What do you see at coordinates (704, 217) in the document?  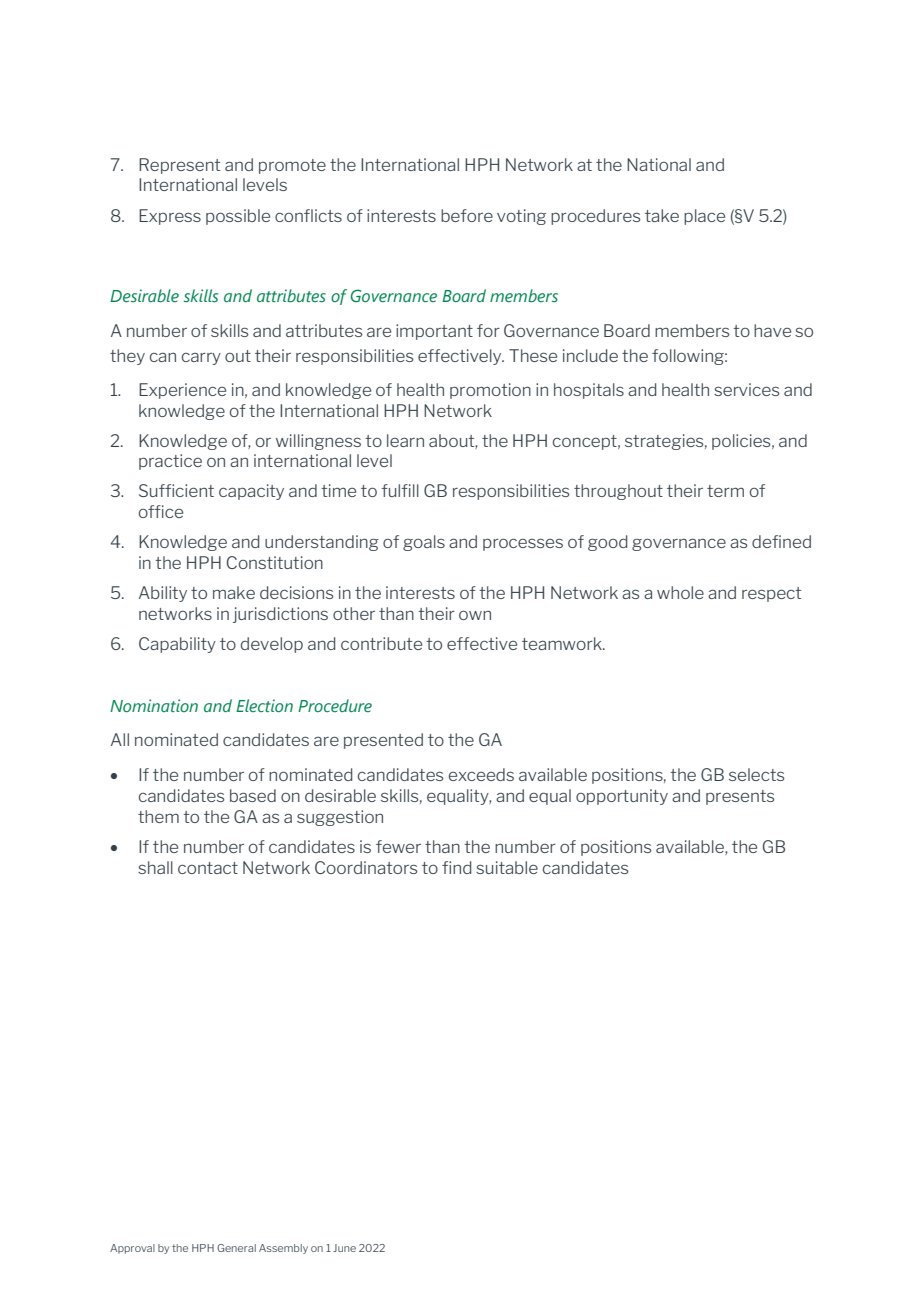 I see `place` at bounding box center [704, 217].
